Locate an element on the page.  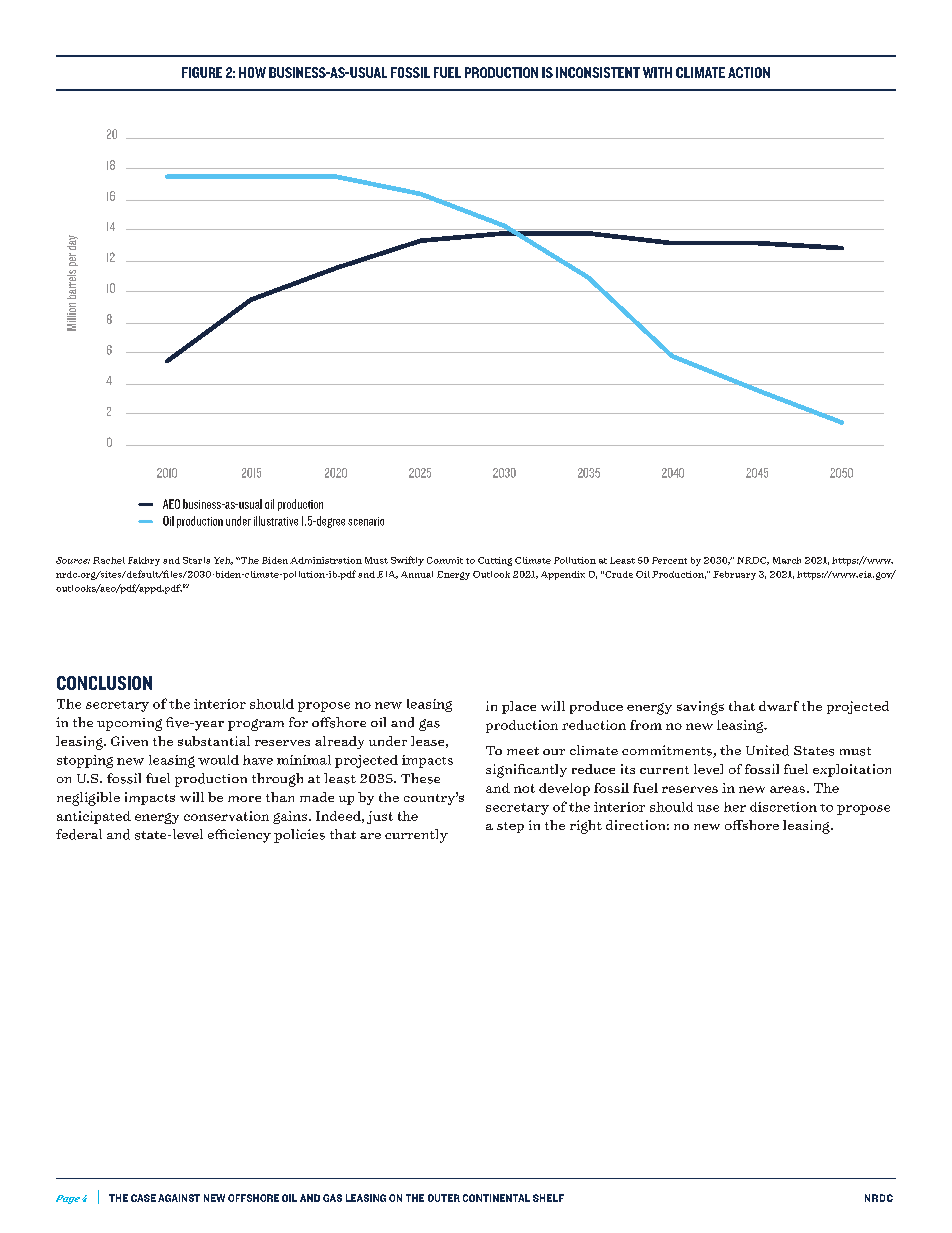
step is located at coordinates (510, 827).
